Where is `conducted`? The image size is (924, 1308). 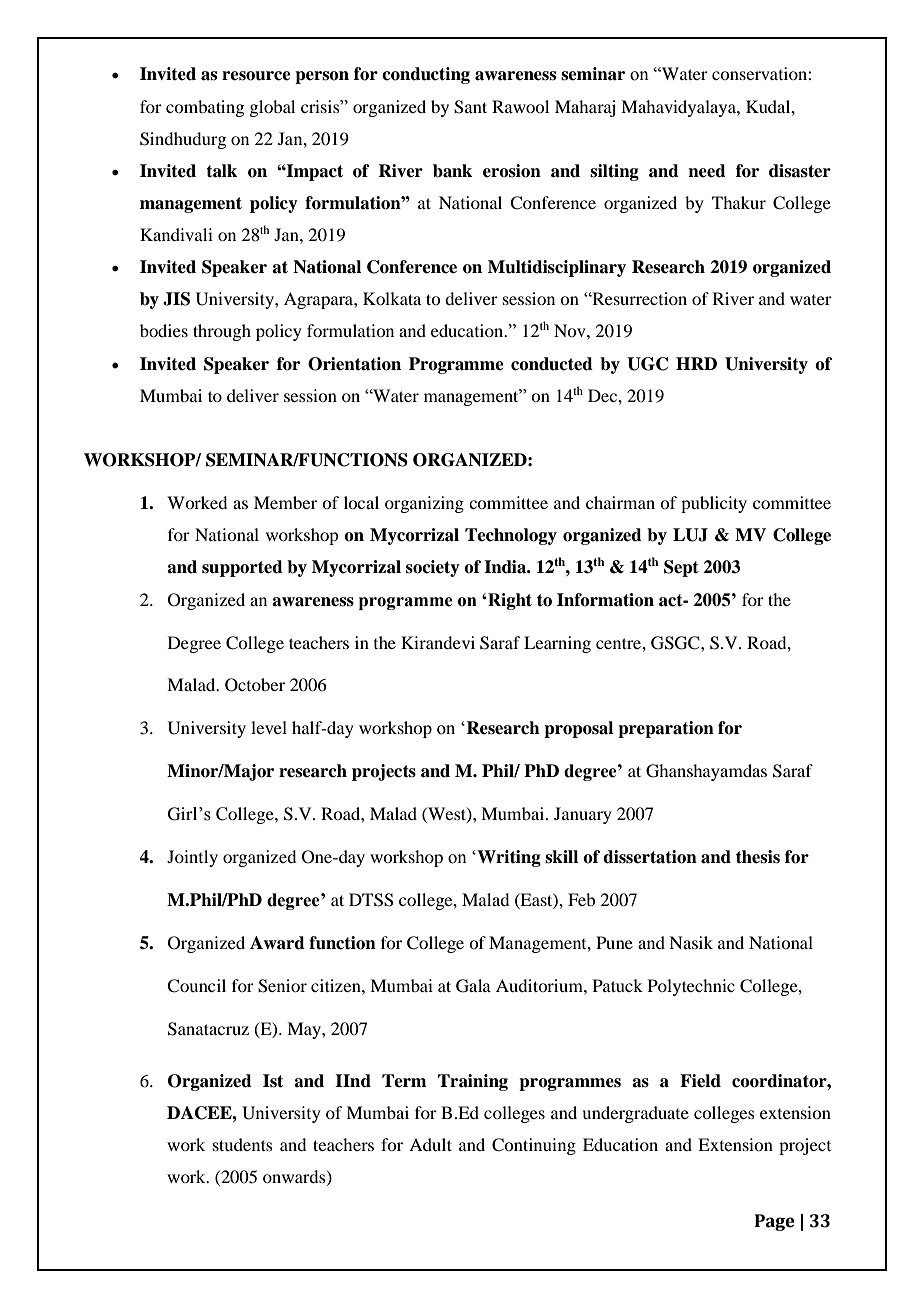
conducted is located at coordinates (552, 364).
